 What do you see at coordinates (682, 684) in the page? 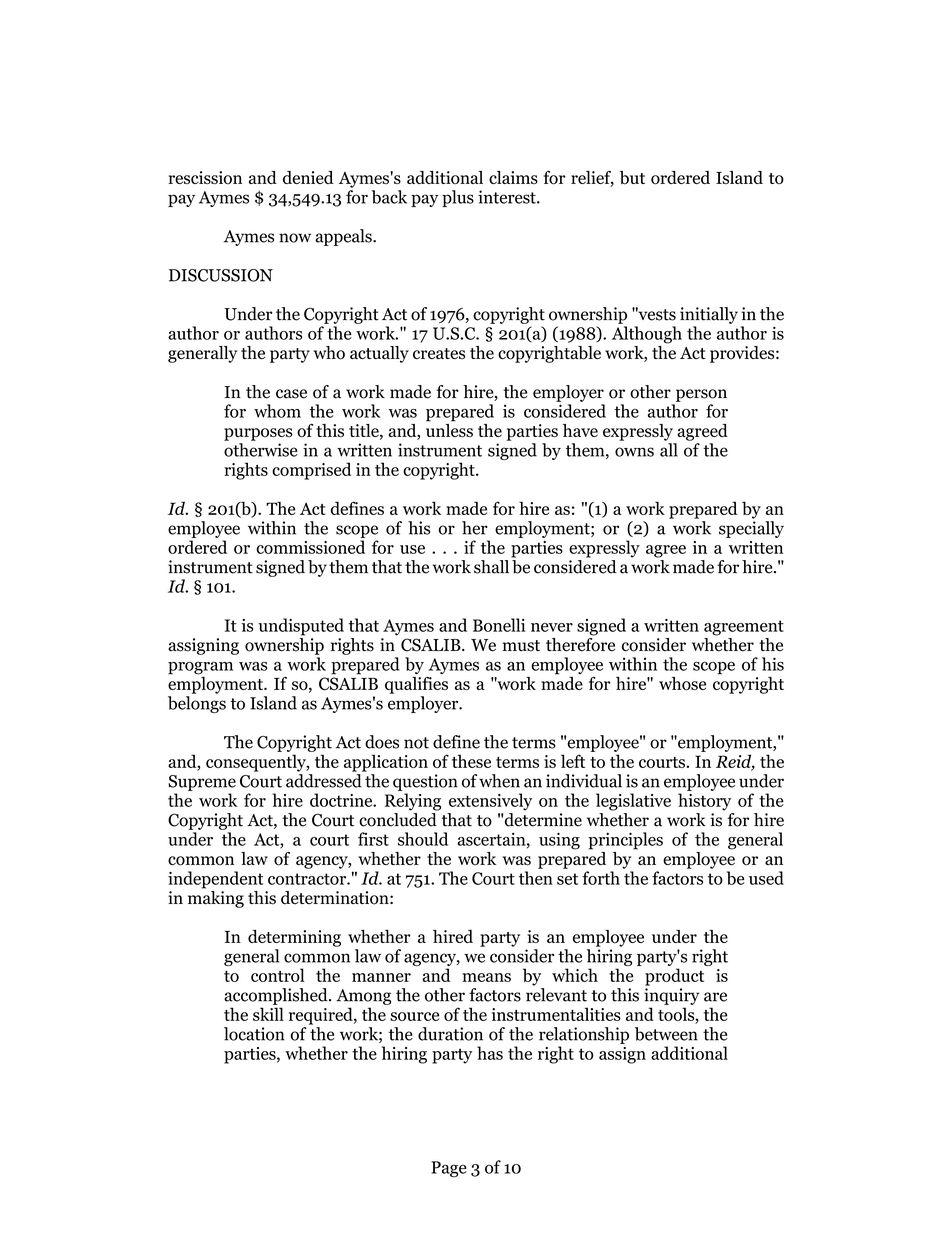
I see `whose` at bounding box center [682, 684].
